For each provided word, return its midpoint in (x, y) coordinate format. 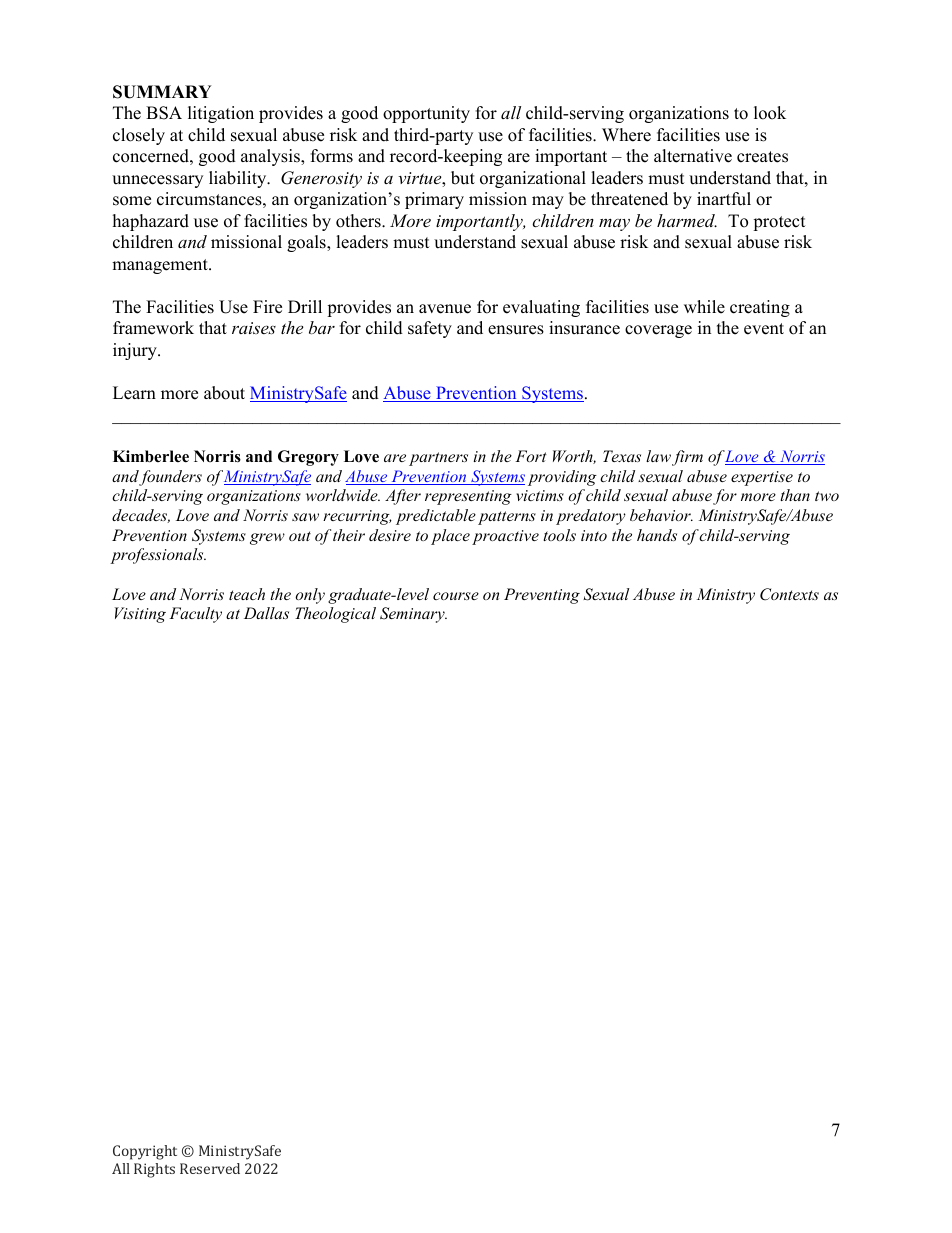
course (456, 596)
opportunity (426, 114)
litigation (221, 114)
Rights (154, 1170)
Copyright (145, 1152)
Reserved (210, 1168)
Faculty (195, 615)
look (770, 113)
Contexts (789, 594)
